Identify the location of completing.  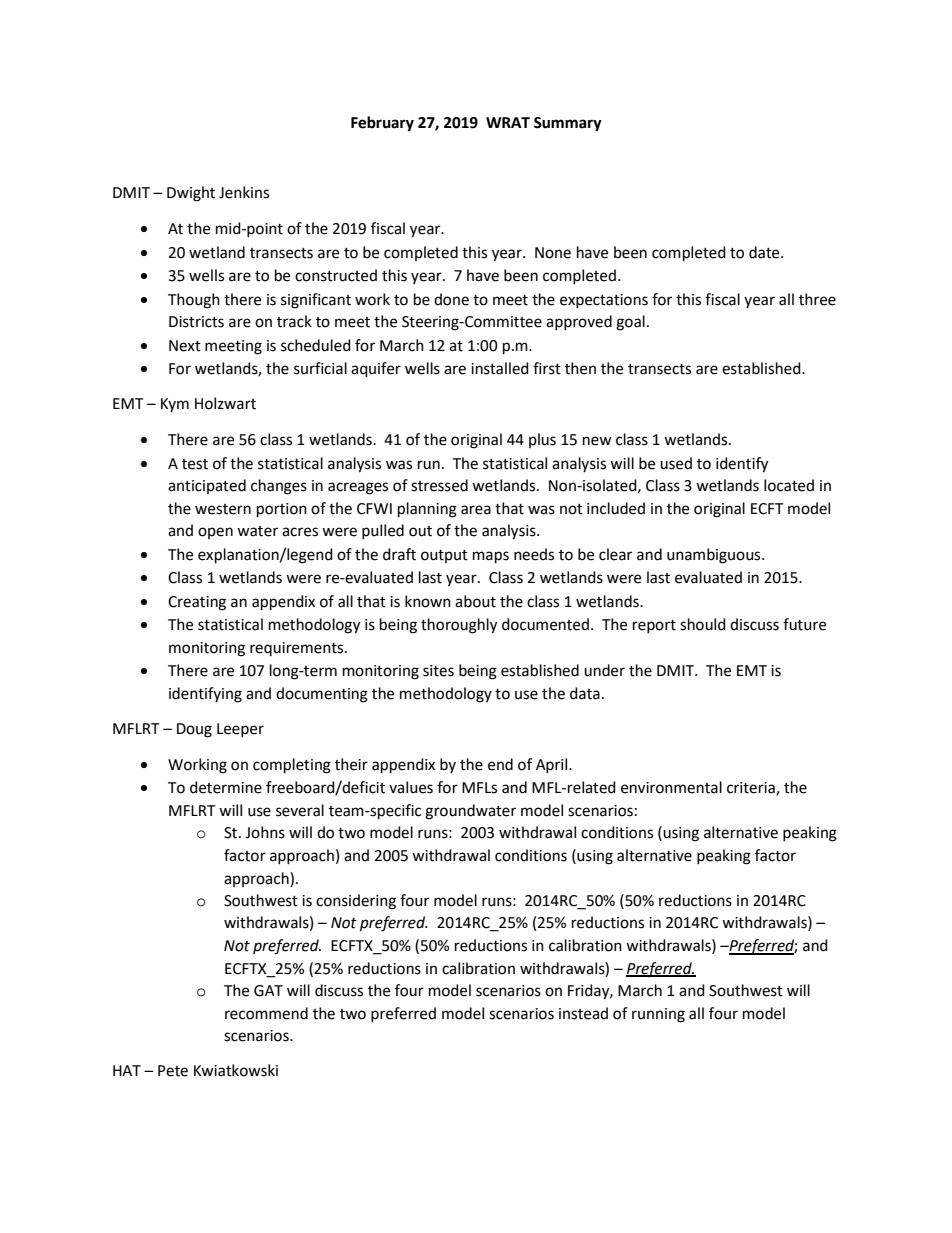
(292, 766).
